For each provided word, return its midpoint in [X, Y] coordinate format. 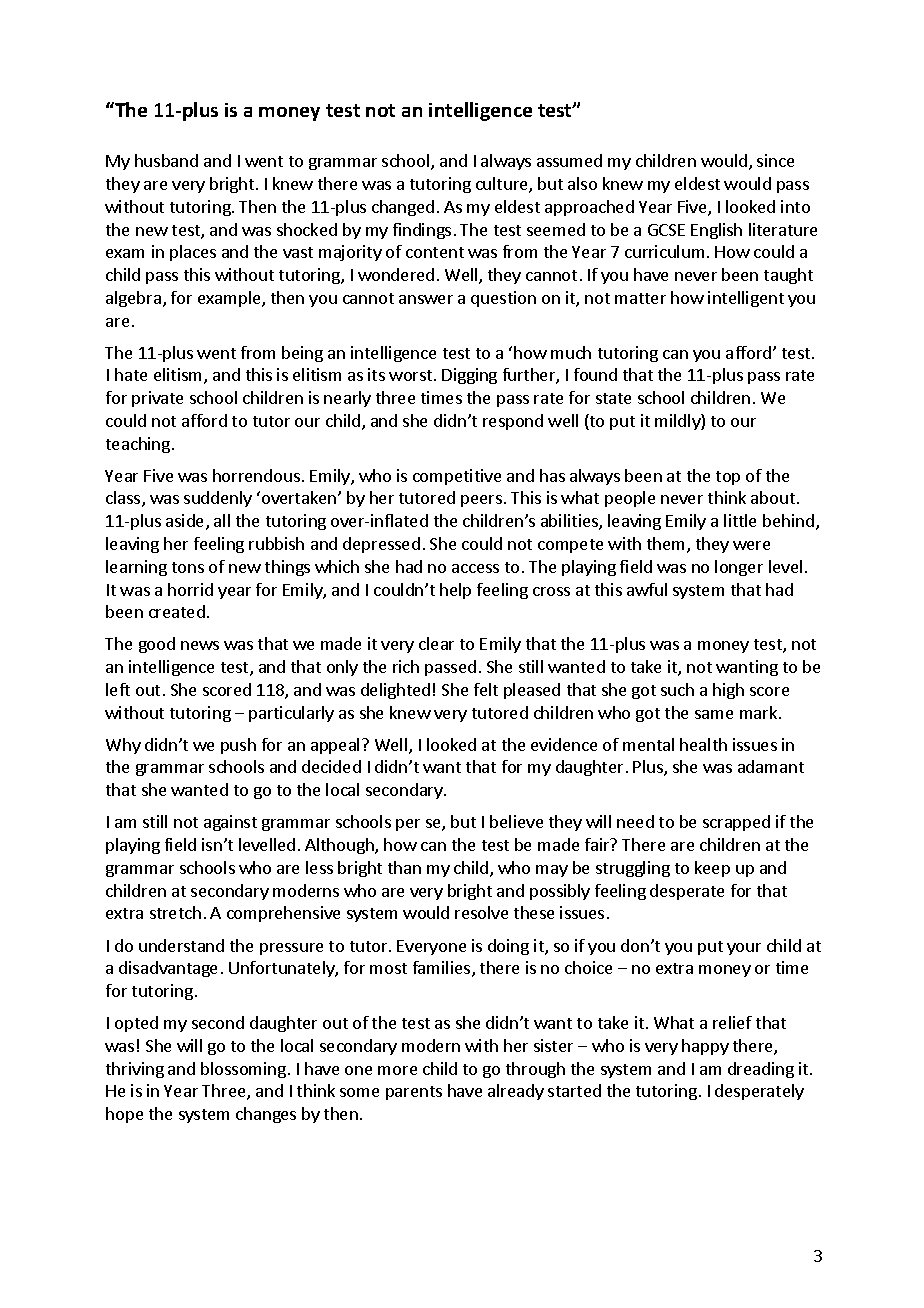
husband [166, 160]
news [200, 645]
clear [436, 643]
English [716, 231]
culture [503, 185]
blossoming [243, 1070]
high [728, 691]
